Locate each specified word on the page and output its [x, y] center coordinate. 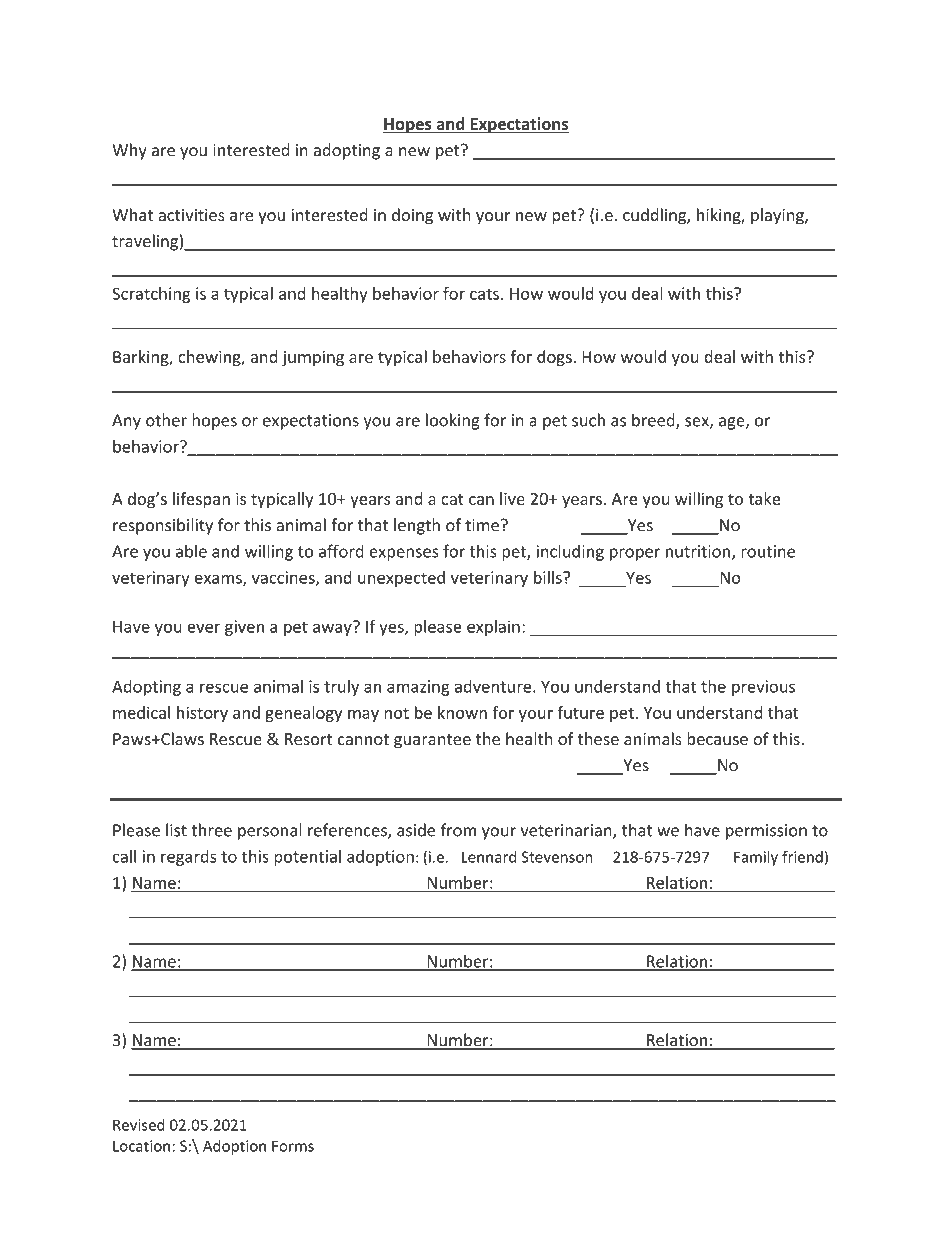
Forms [293, 1146]
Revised [139, 1125]
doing [412, 216]
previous [763, 688]
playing [778, 216]
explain [493, 628]
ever [203, 628]
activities [191, 215]
